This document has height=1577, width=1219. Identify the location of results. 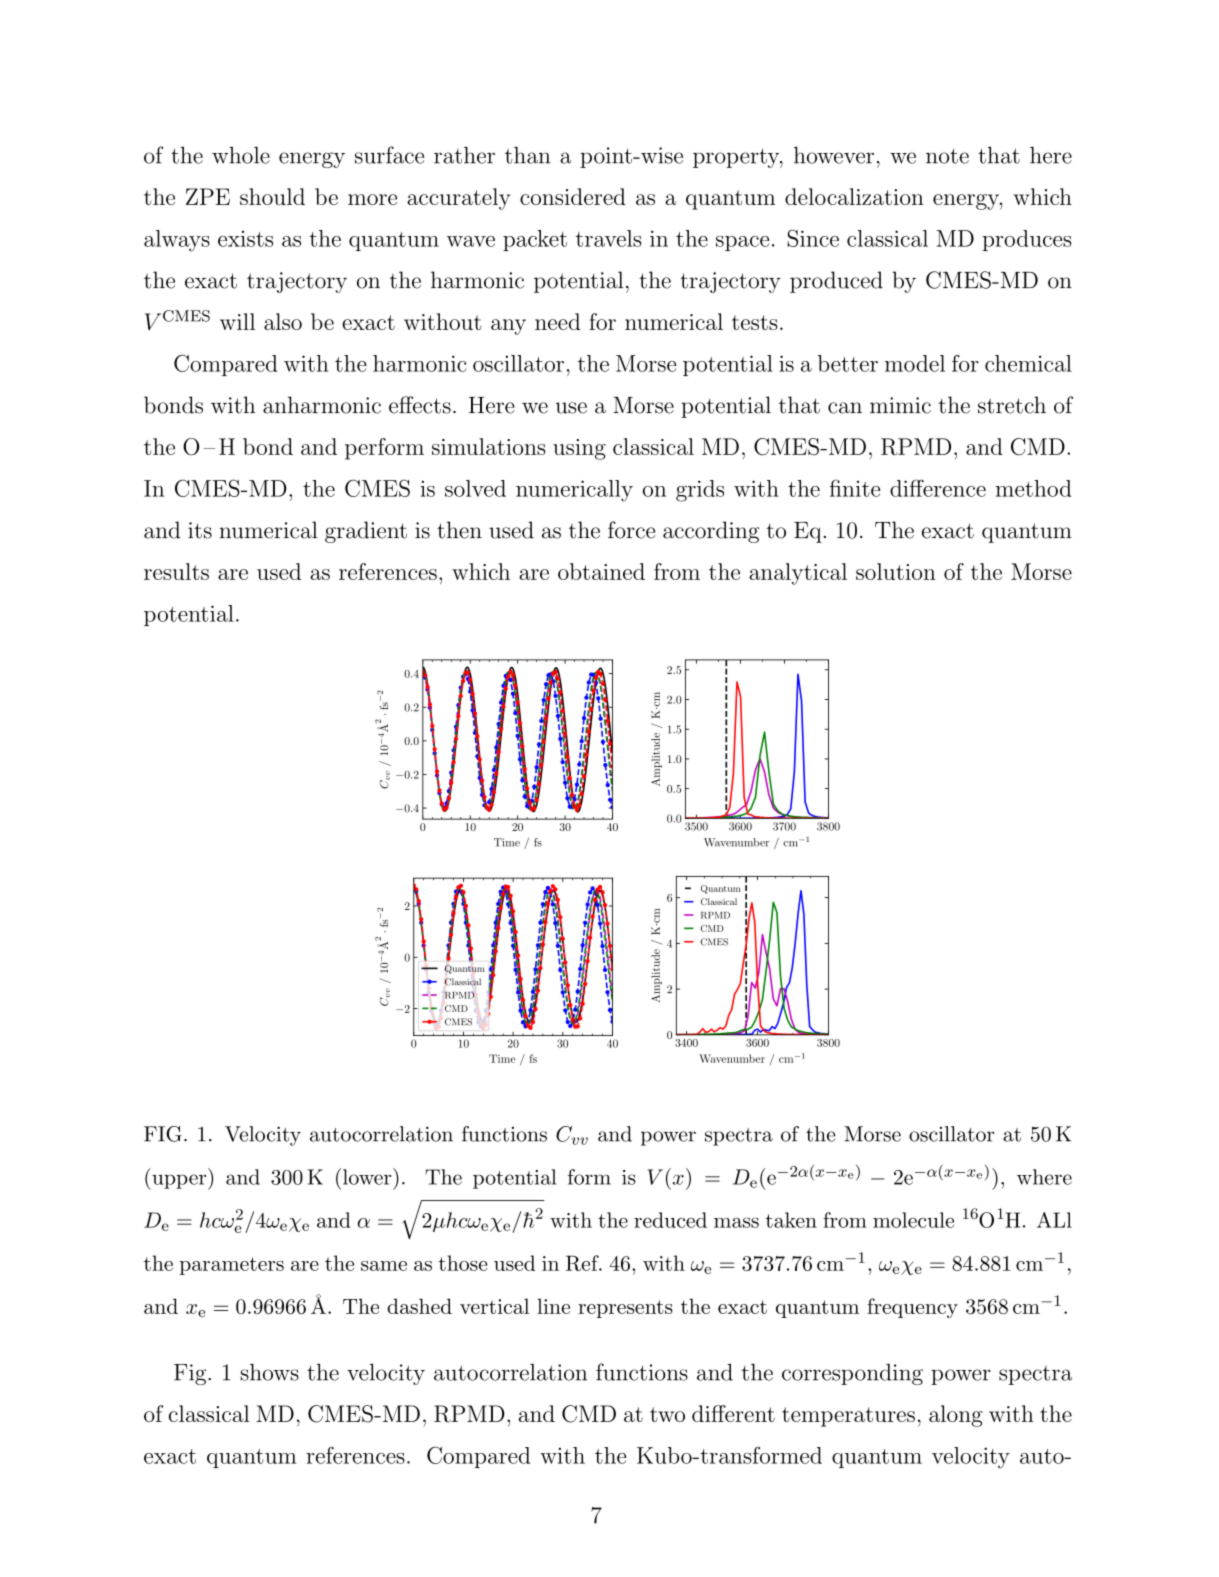
(176, 571).
